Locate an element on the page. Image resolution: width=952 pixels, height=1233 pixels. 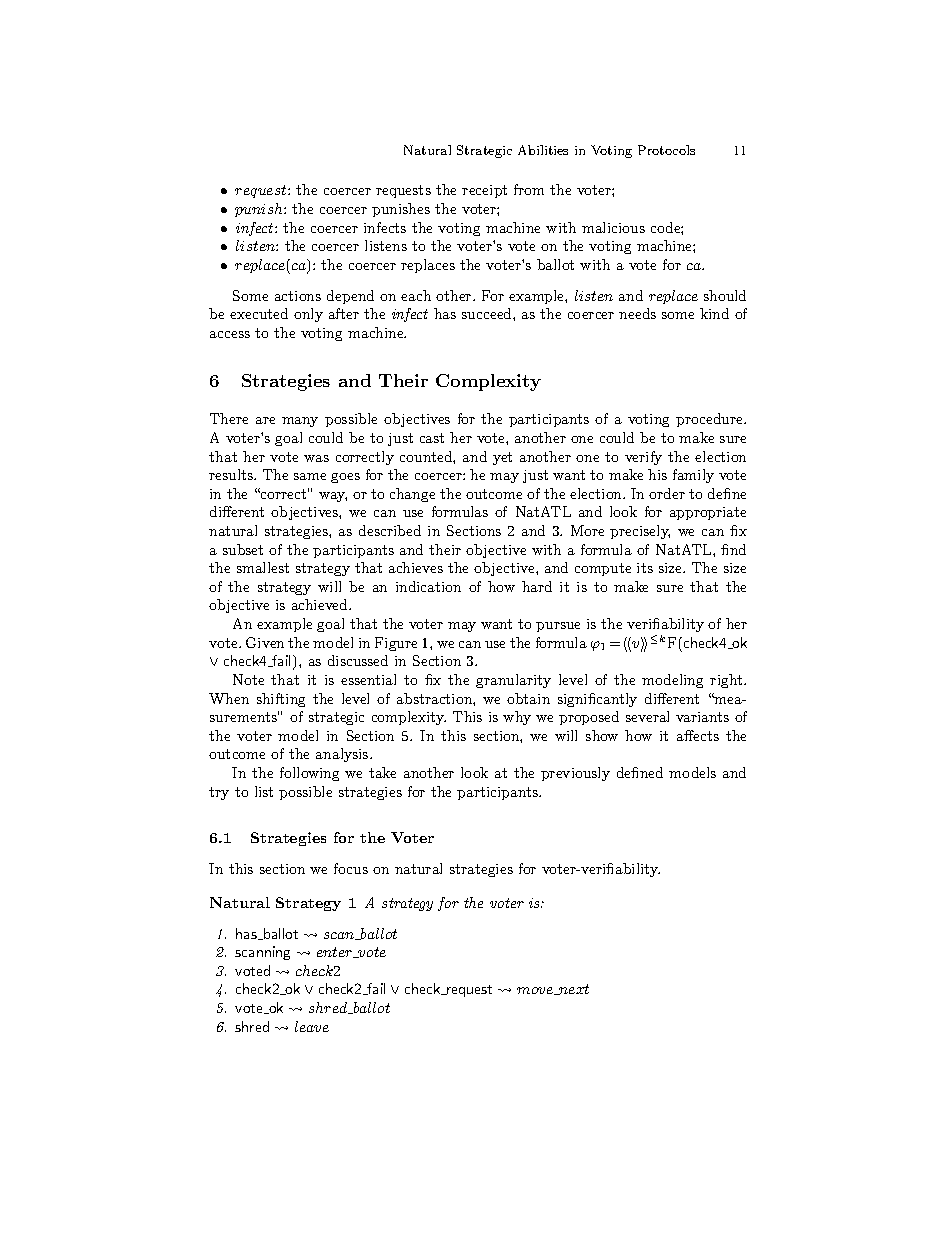
smallest is located at coordinates (263, 567).
